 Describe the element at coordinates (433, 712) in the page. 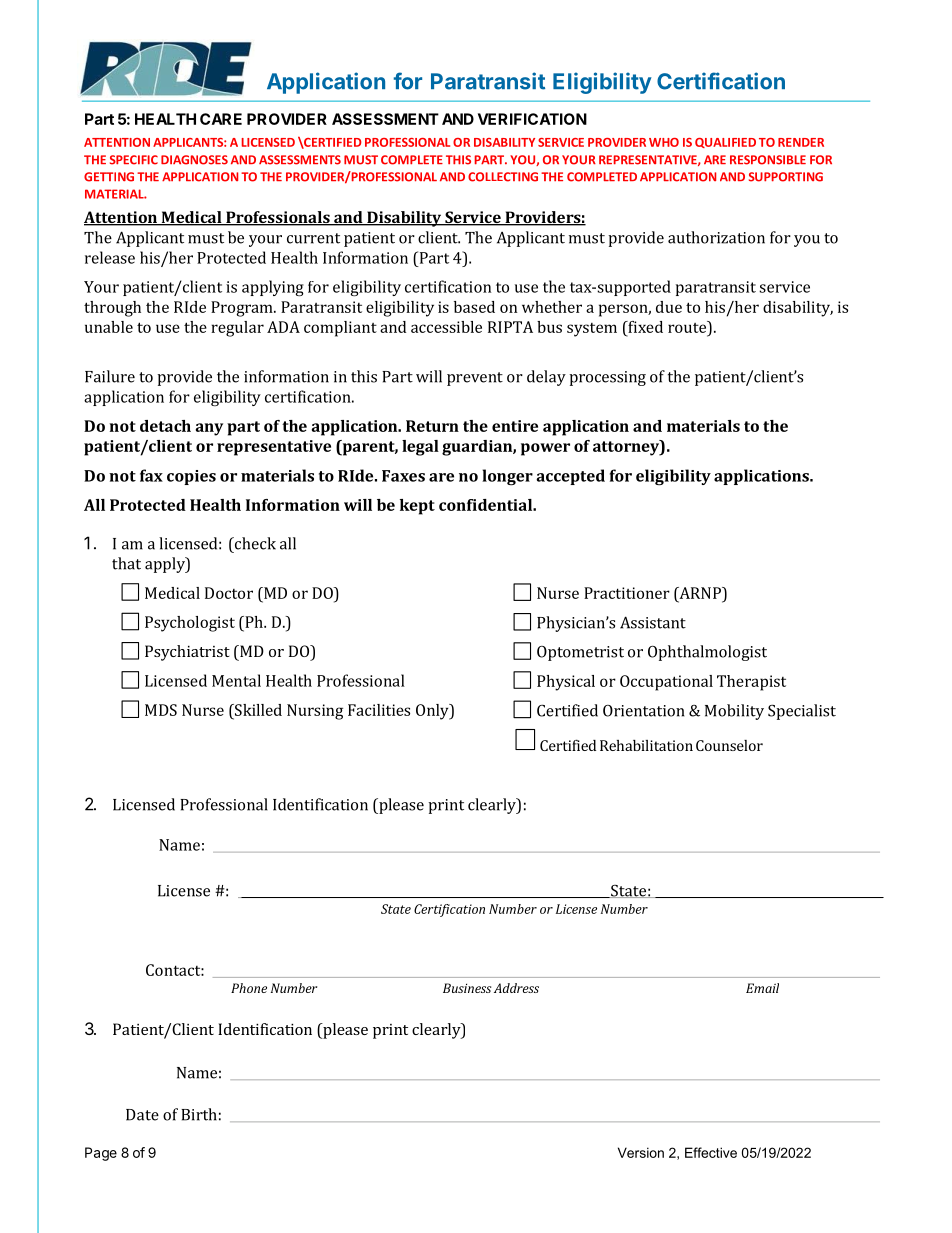

I see `Only` at that location.
